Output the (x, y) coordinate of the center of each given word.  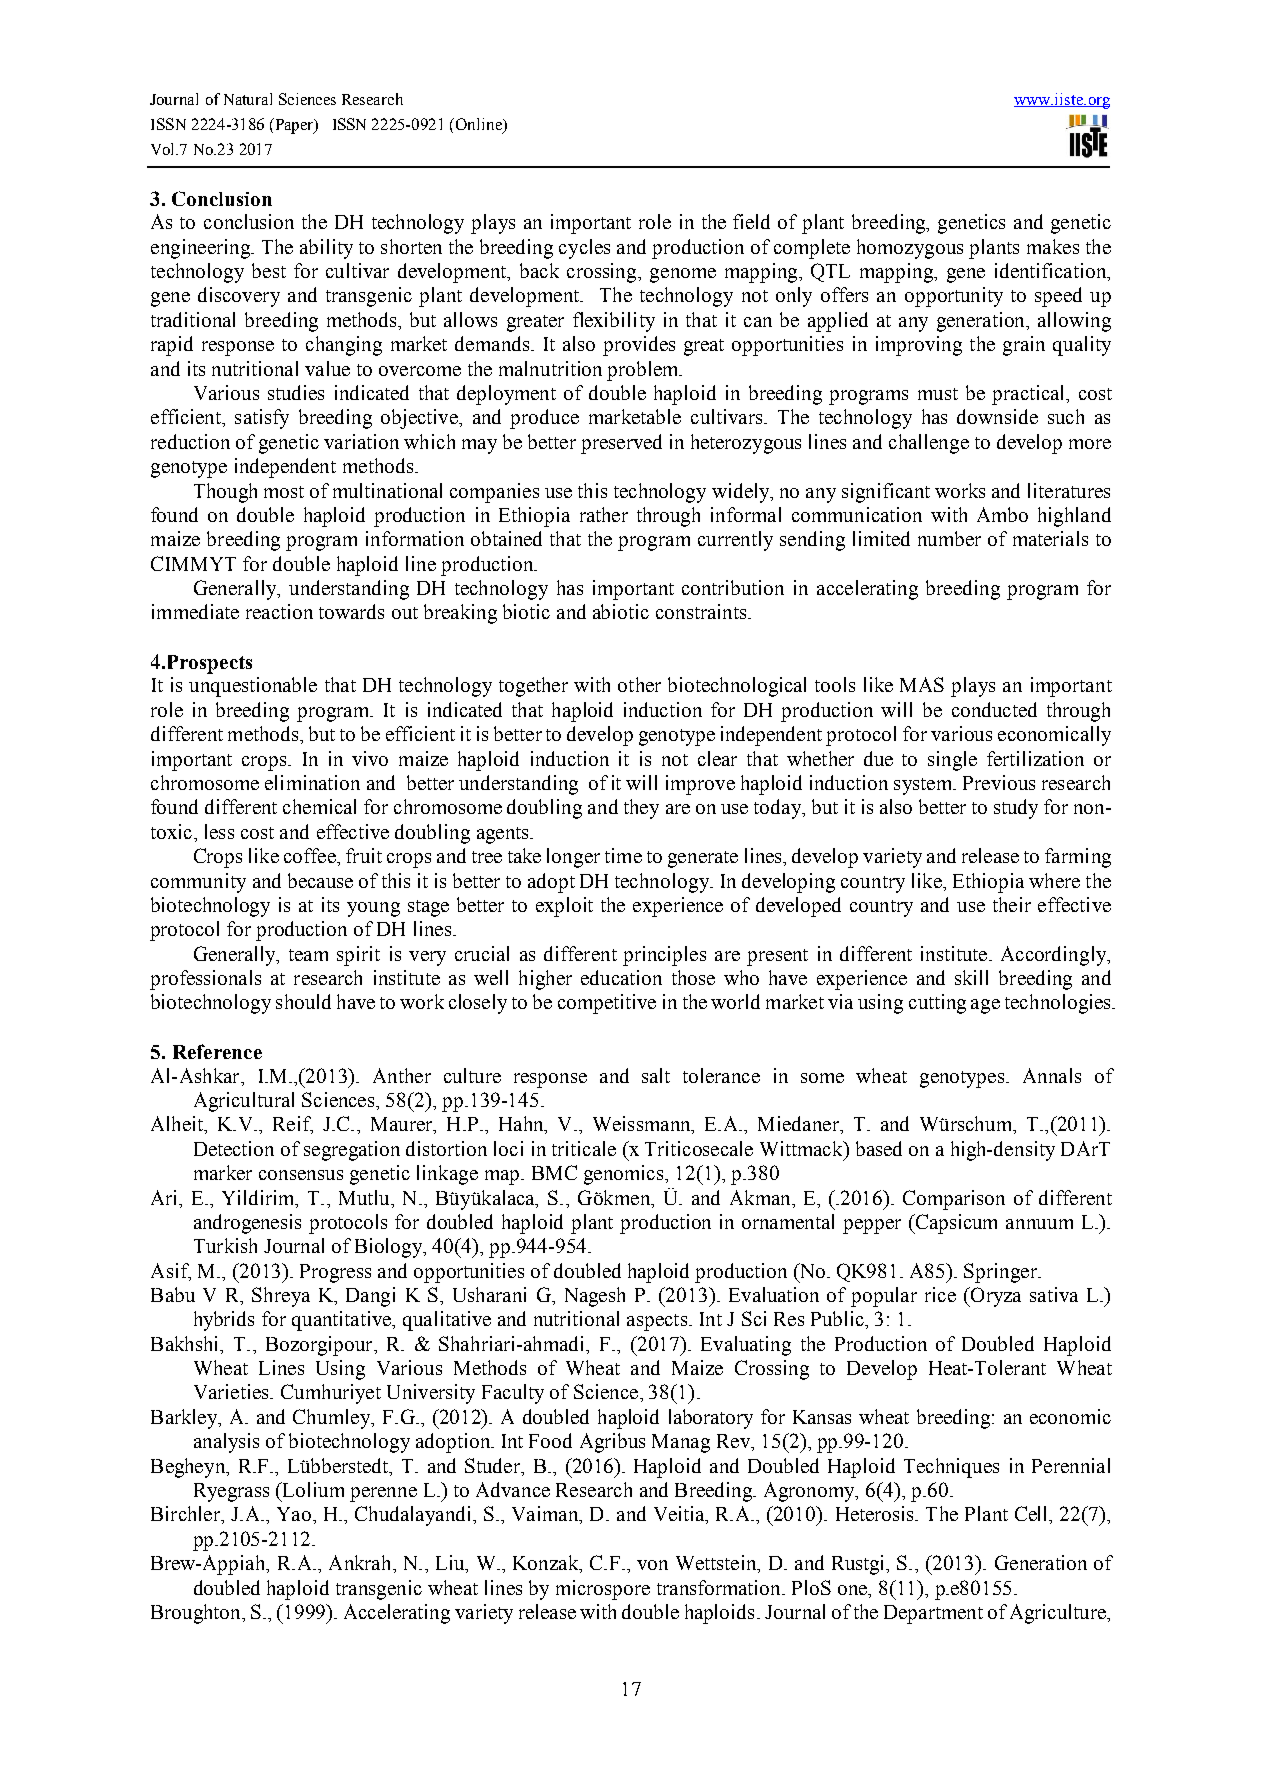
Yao (294, 1514)
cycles (584, 249)
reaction (279, 611)
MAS (922, 684)
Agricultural (244, 1102)
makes (1053, 246)
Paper (294, 126)
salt (656, 1075)
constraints (701, 611)
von (652, 1565)
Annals (1052, 1075)
